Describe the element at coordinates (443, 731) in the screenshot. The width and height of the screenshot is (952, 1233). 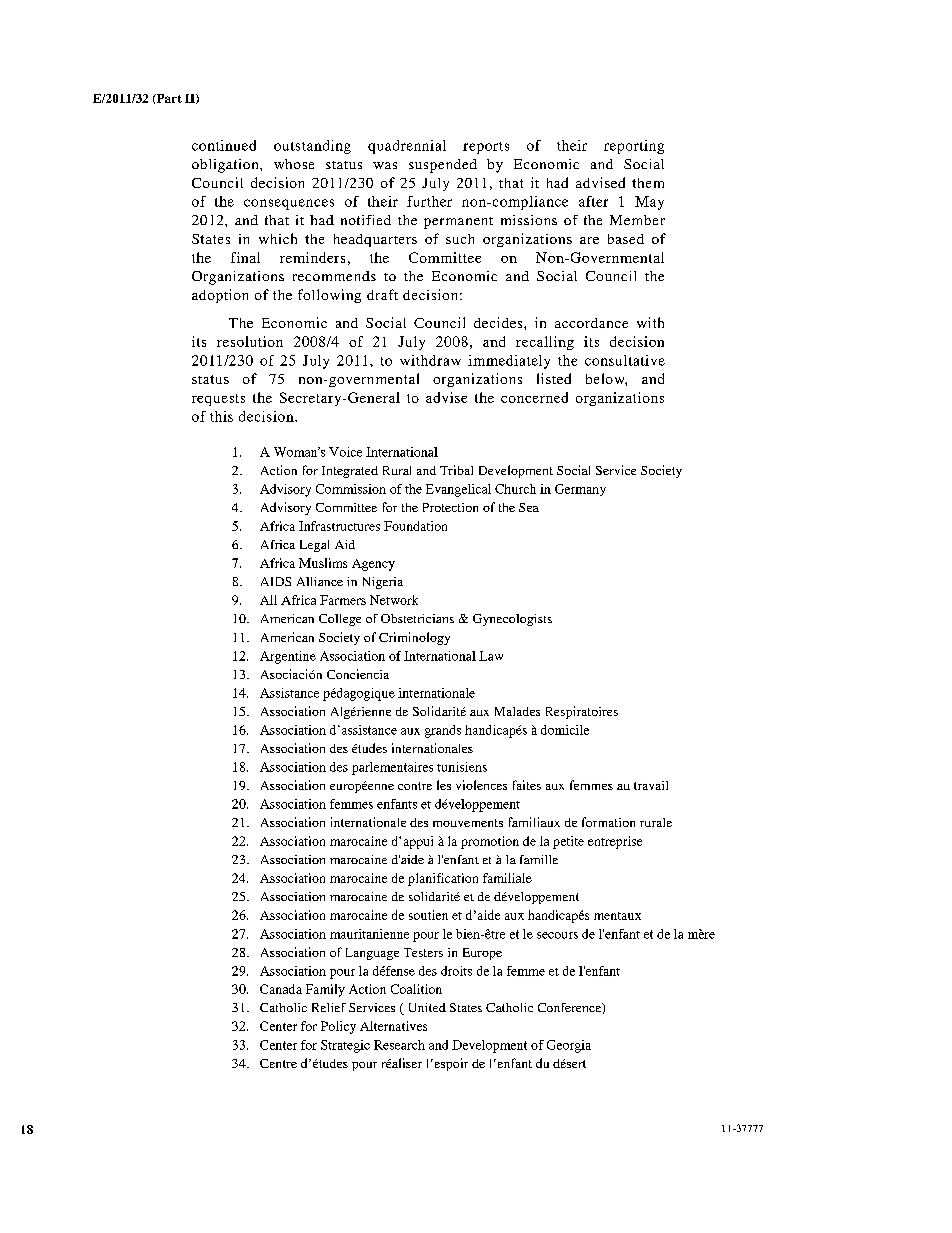
I see `grands` at that location.
